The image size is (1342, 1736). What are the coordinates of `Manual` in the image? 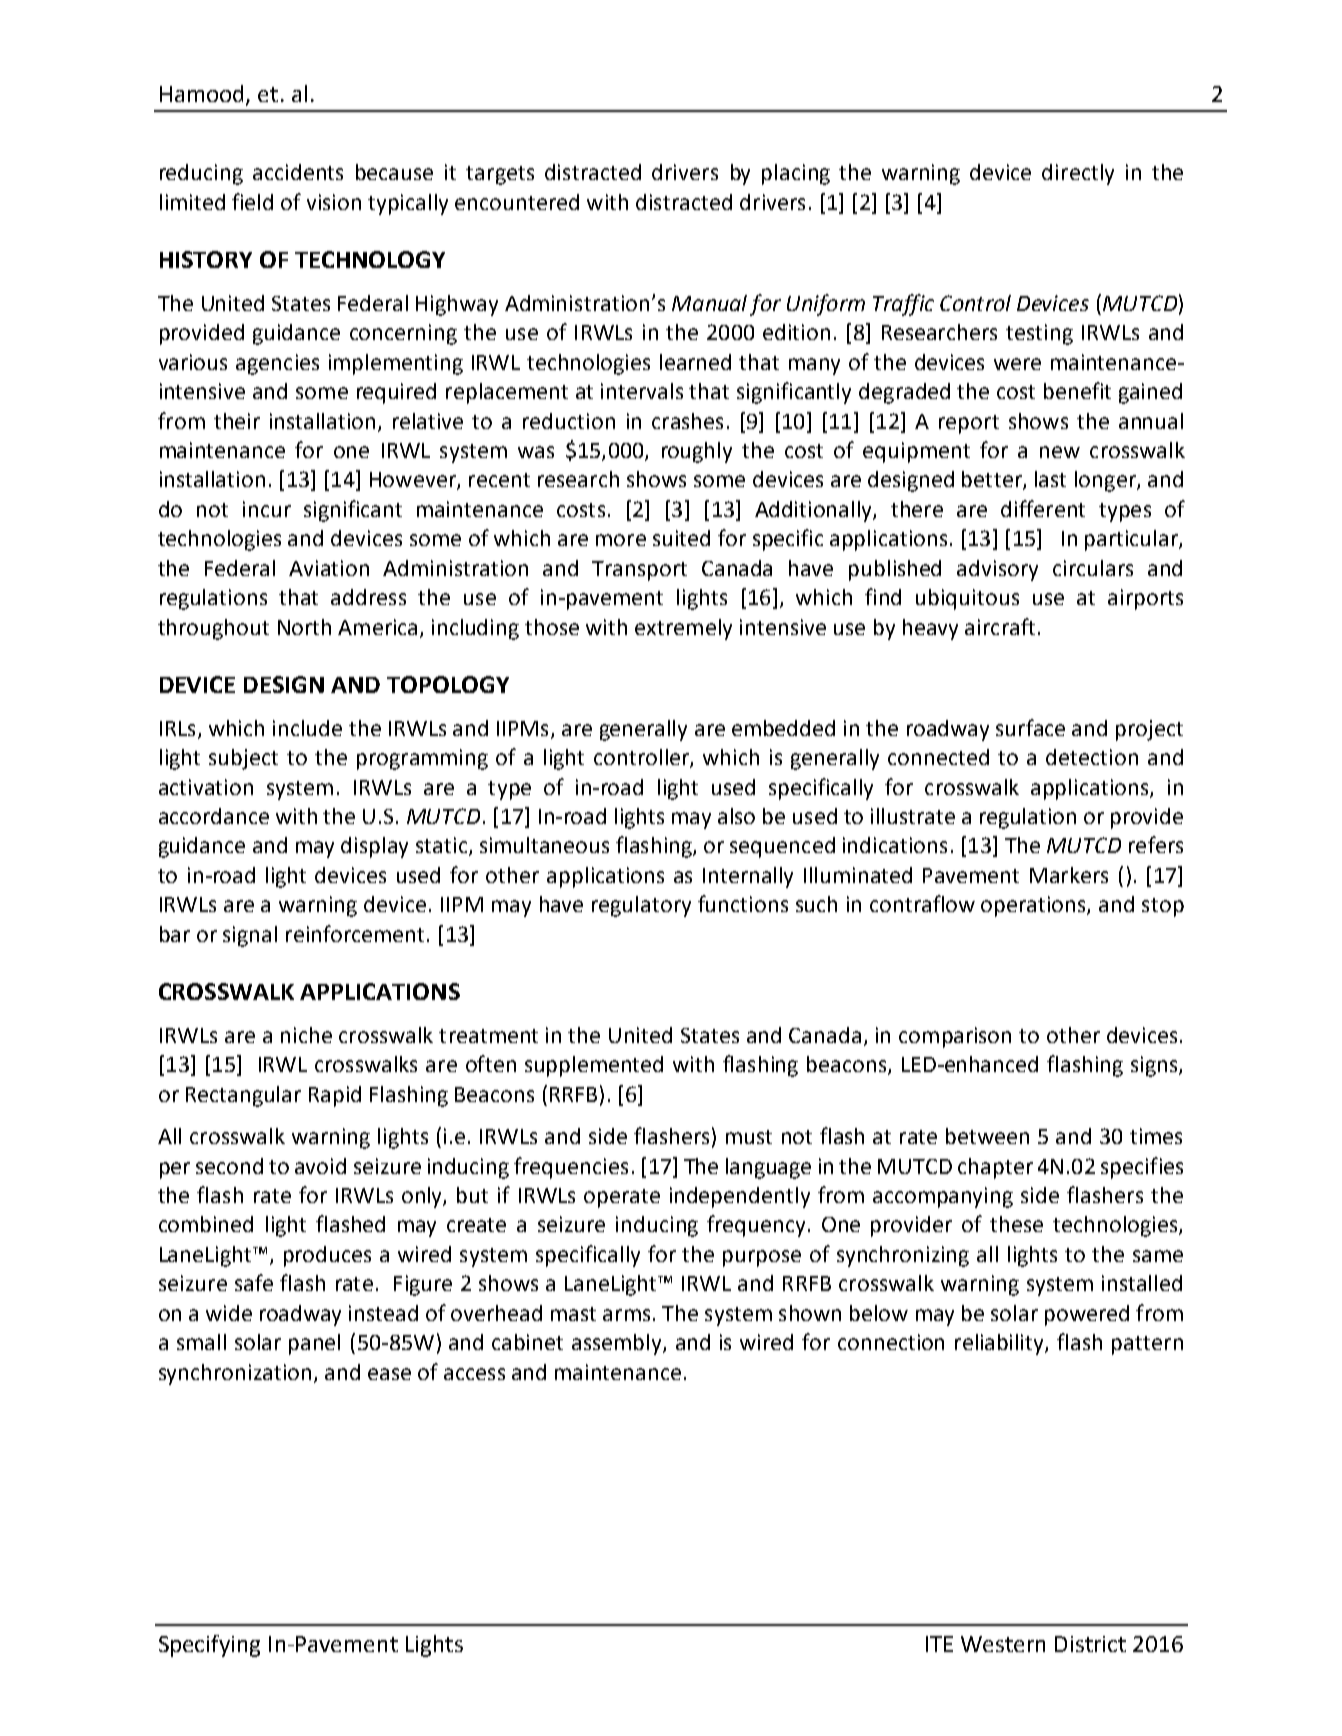 It's located at (709, 303).
